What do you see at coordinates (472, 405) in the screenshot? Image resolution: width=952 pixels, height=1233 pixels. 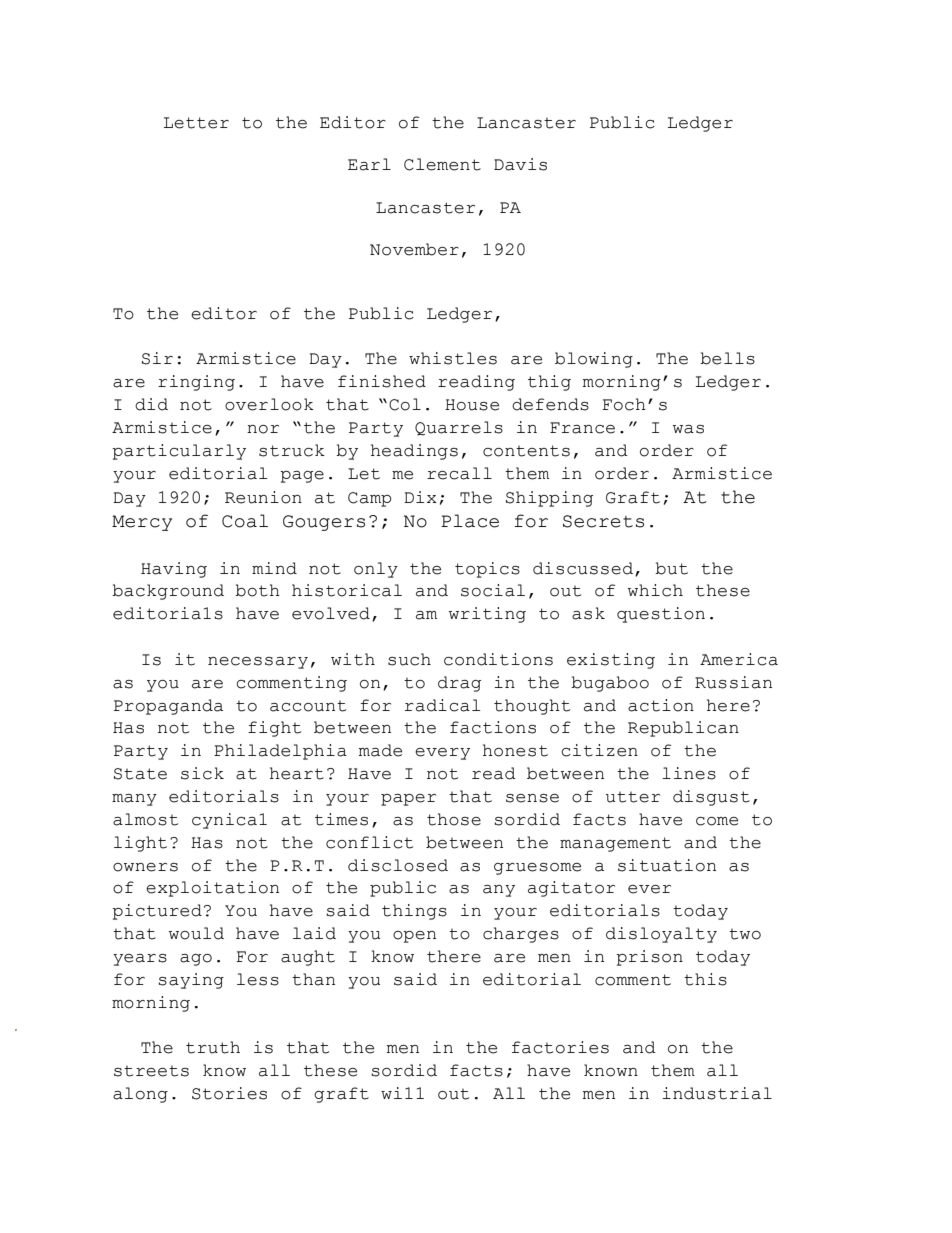 I see `House` at bounding box center [472, 405].
